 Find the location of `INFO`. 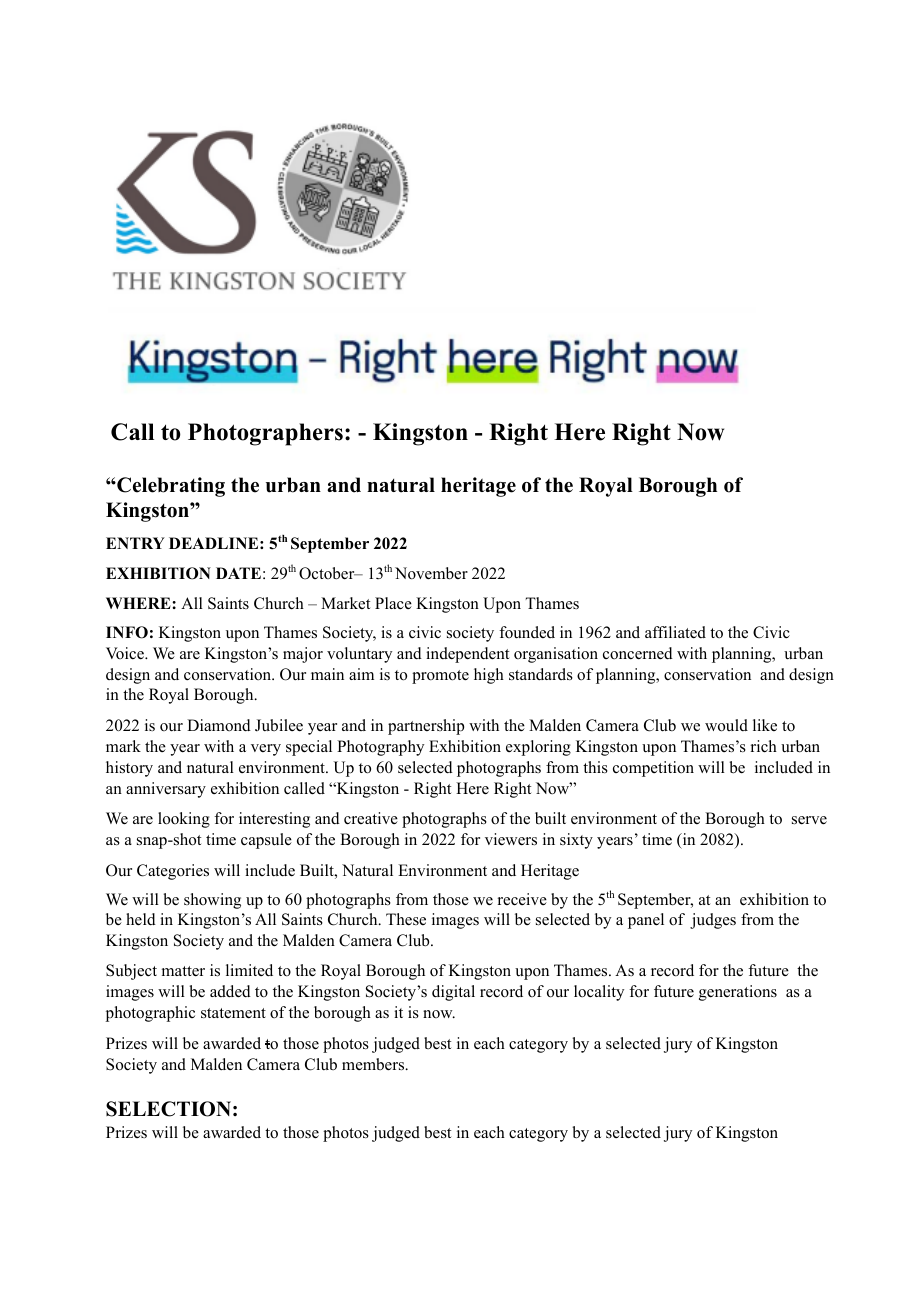

INFO is located at coordinates (127, 632).
